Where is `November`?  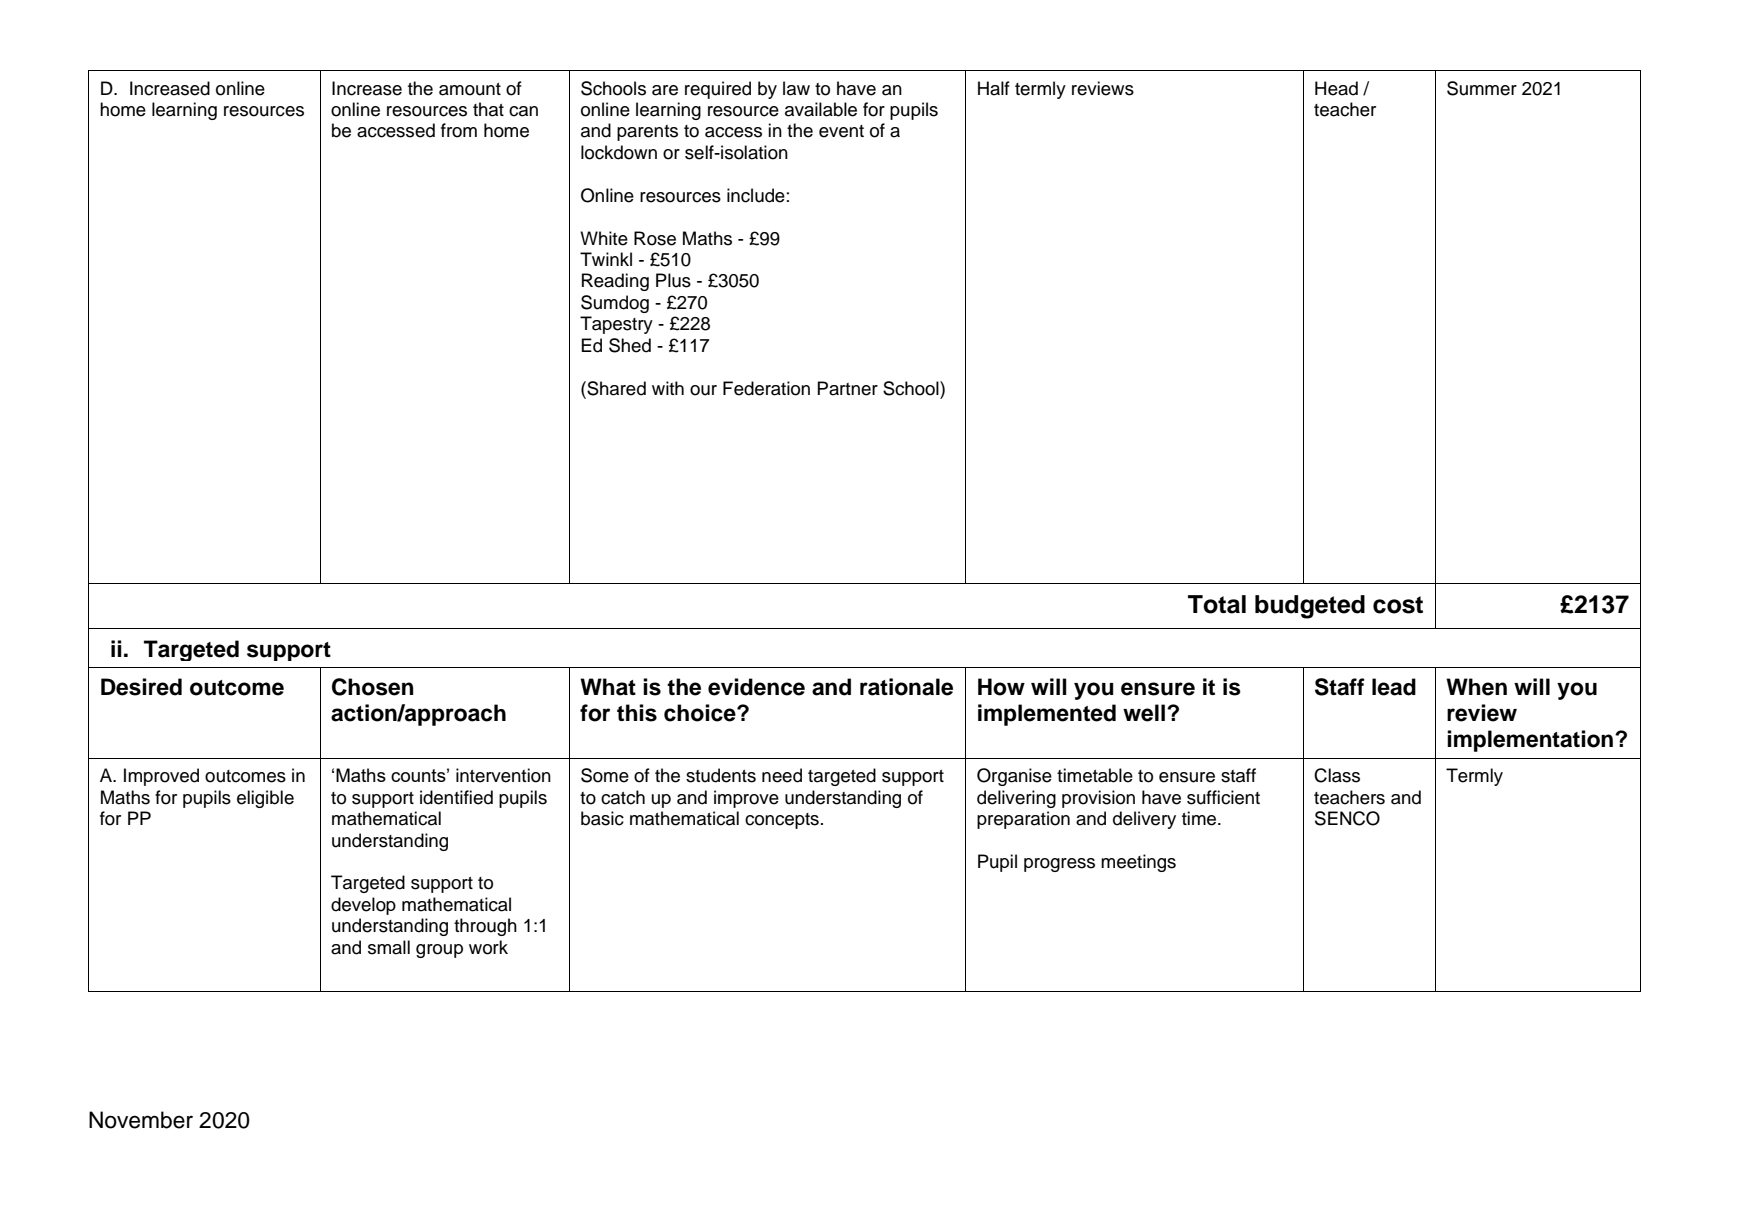
November is located at coordinates (141, 1120).
